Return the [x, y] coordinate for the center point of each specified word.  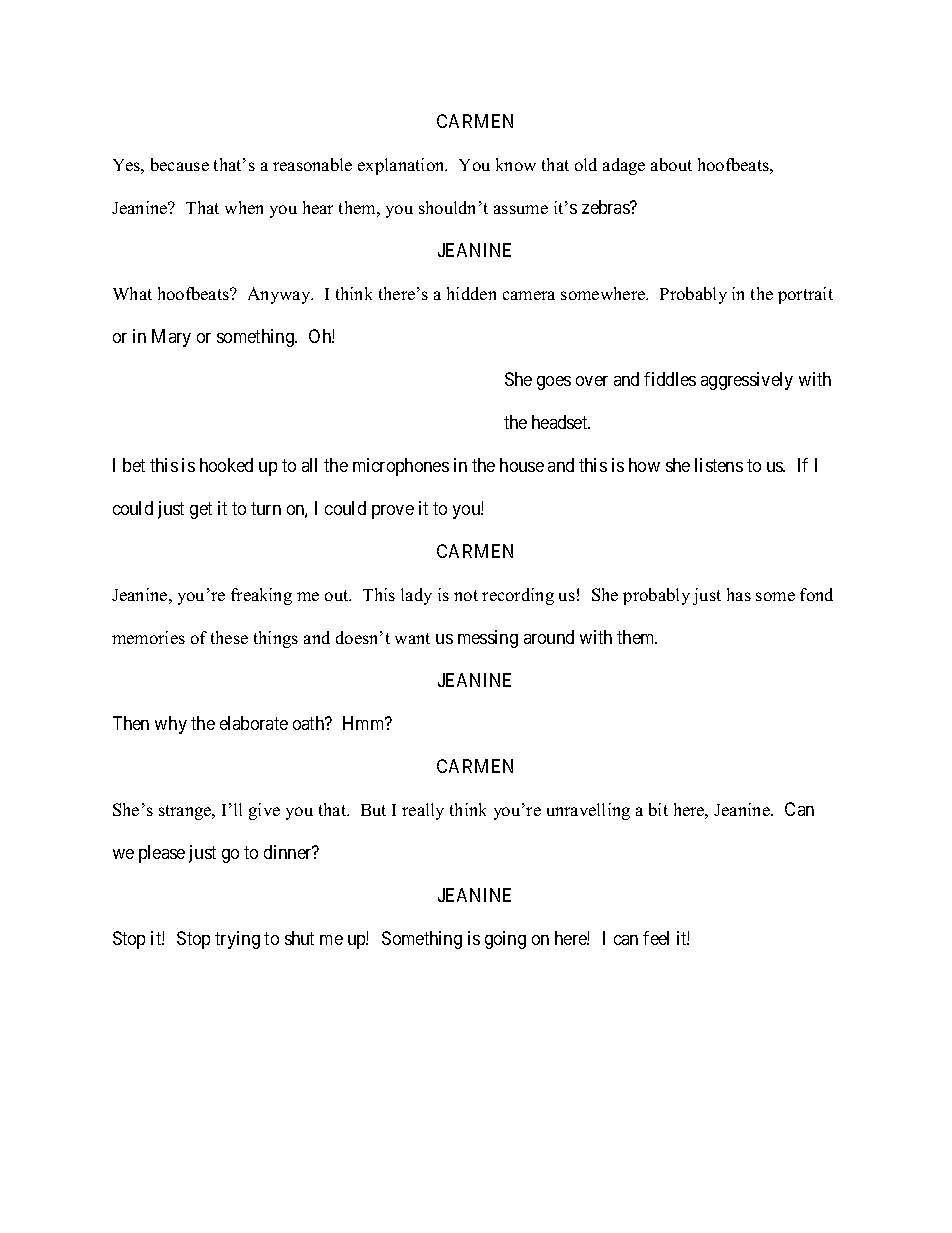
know [516, 164]
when [244, 207]
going [505, 940]
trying [237, 940]
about [671, 164]
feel [656, 938]
